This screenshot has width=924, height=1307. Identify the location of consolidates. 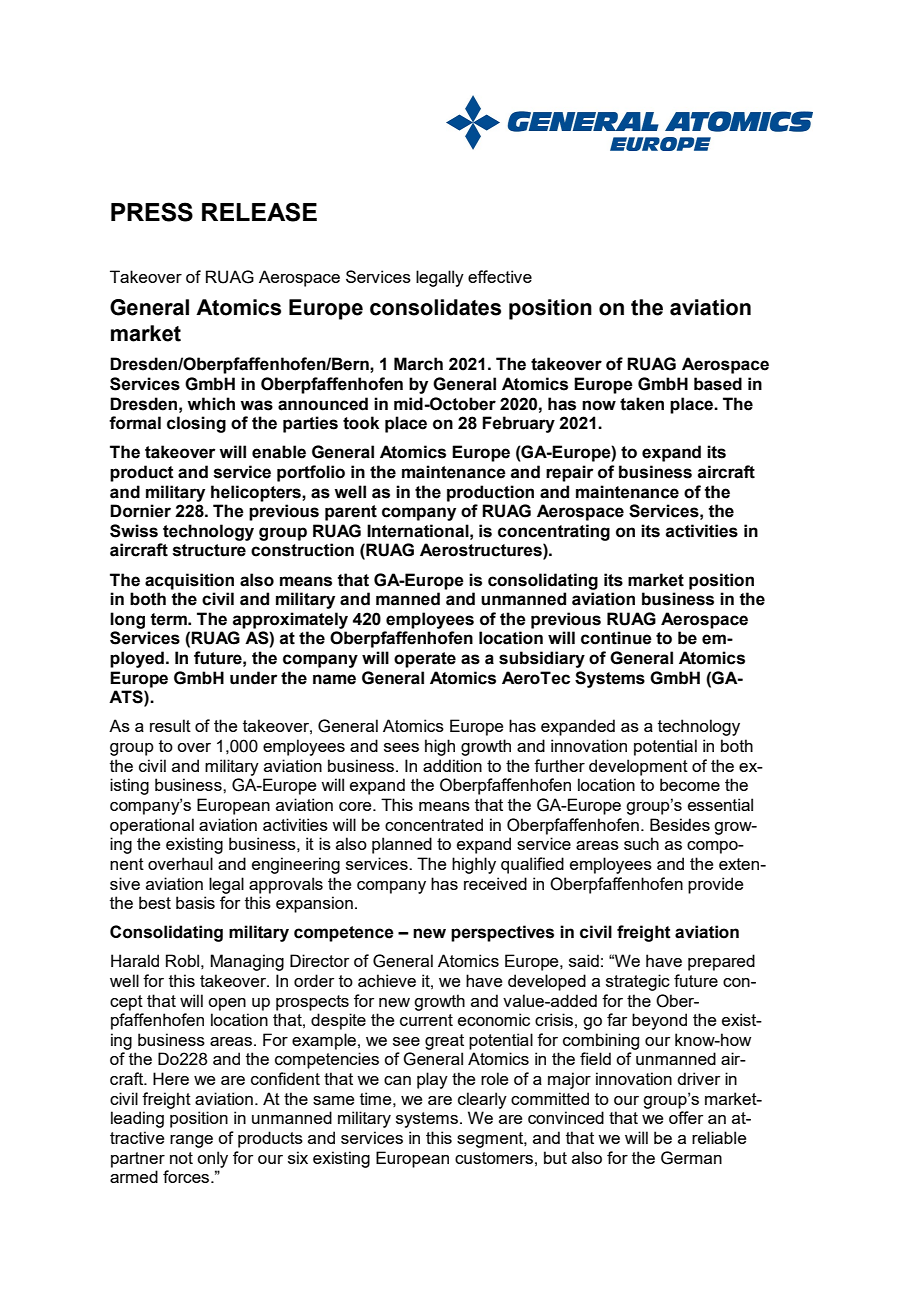
(435, 307).
